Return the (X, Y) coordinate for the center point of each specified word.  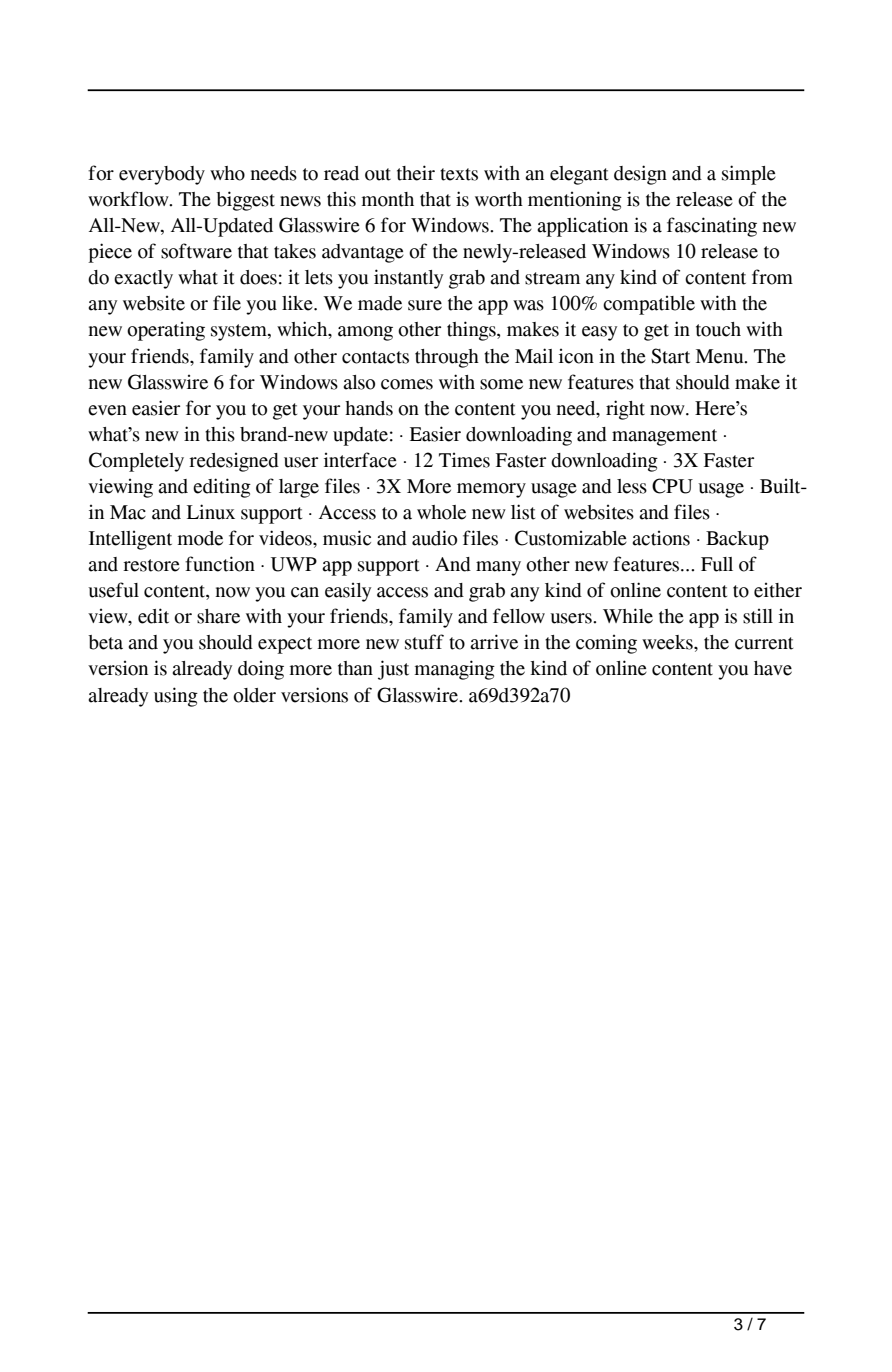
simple (749, 175)
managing (455, 670)
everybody (162, 175)
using (176, 697)
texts (459, 174)
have (773, 668)
